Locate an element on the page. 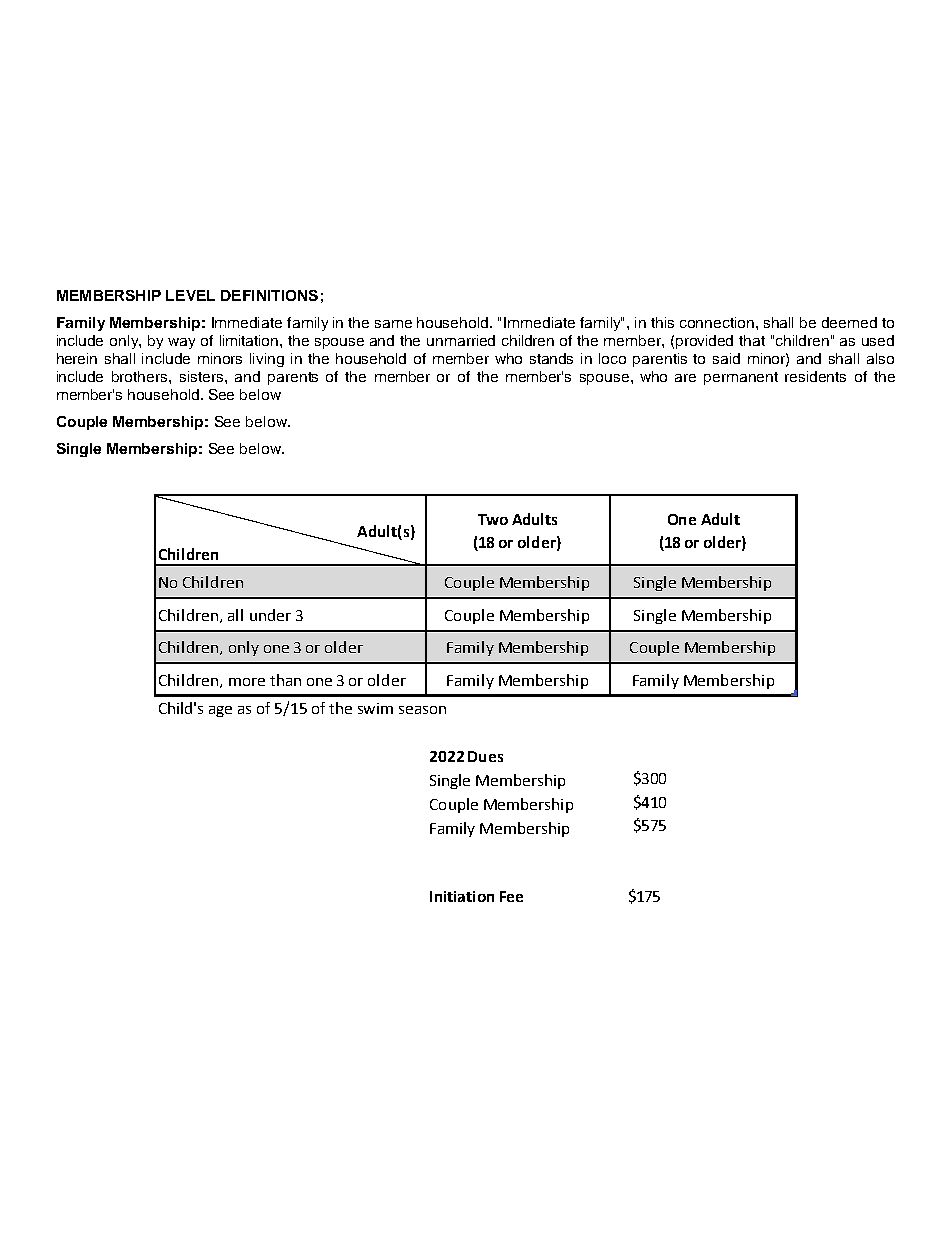  age is located at coordinates (220, 711).
